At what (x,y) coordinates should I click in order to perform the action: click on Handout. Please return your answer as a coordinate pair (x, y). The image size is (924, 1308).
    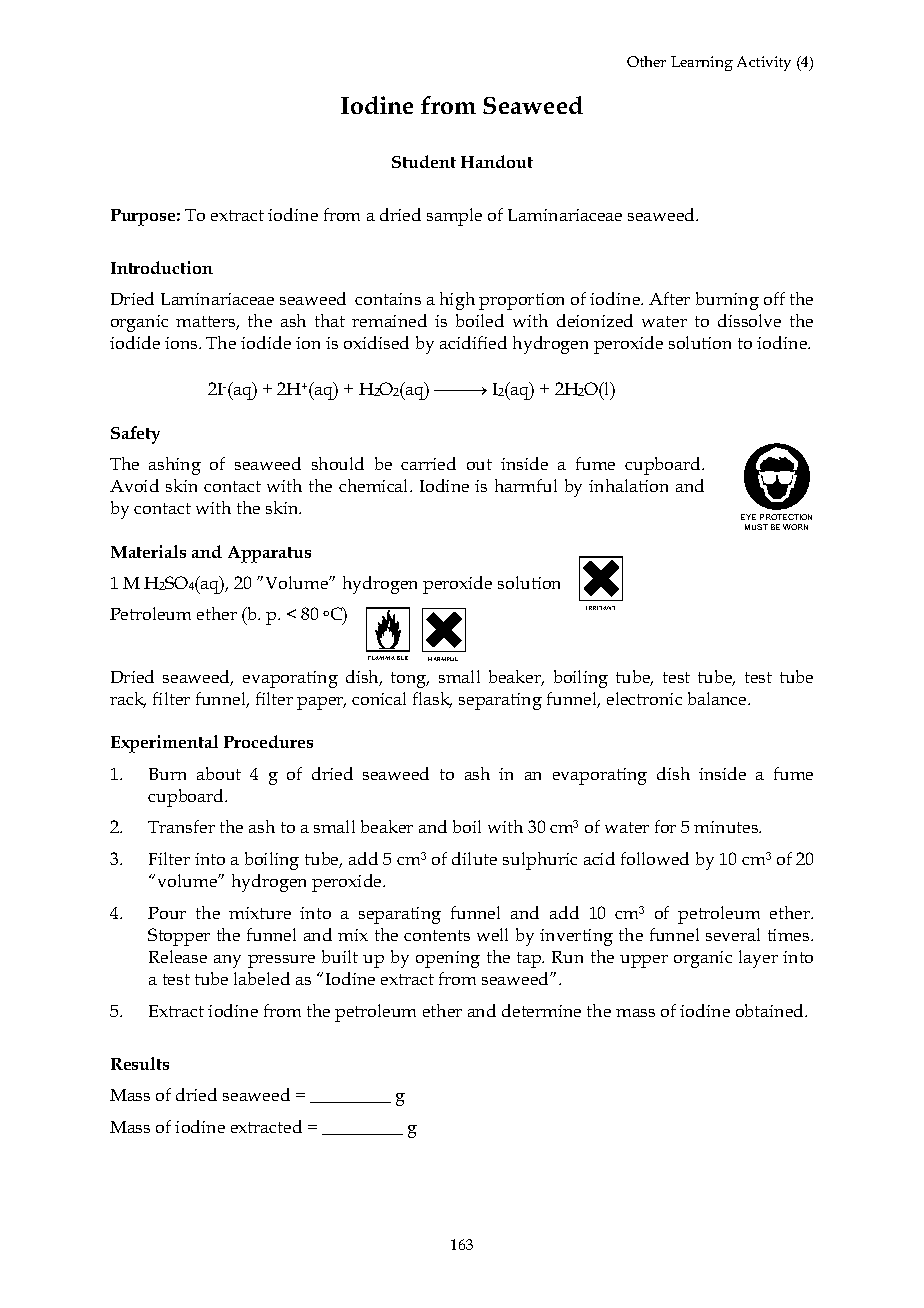
    Looking at the image, I should click on (497, 161).
